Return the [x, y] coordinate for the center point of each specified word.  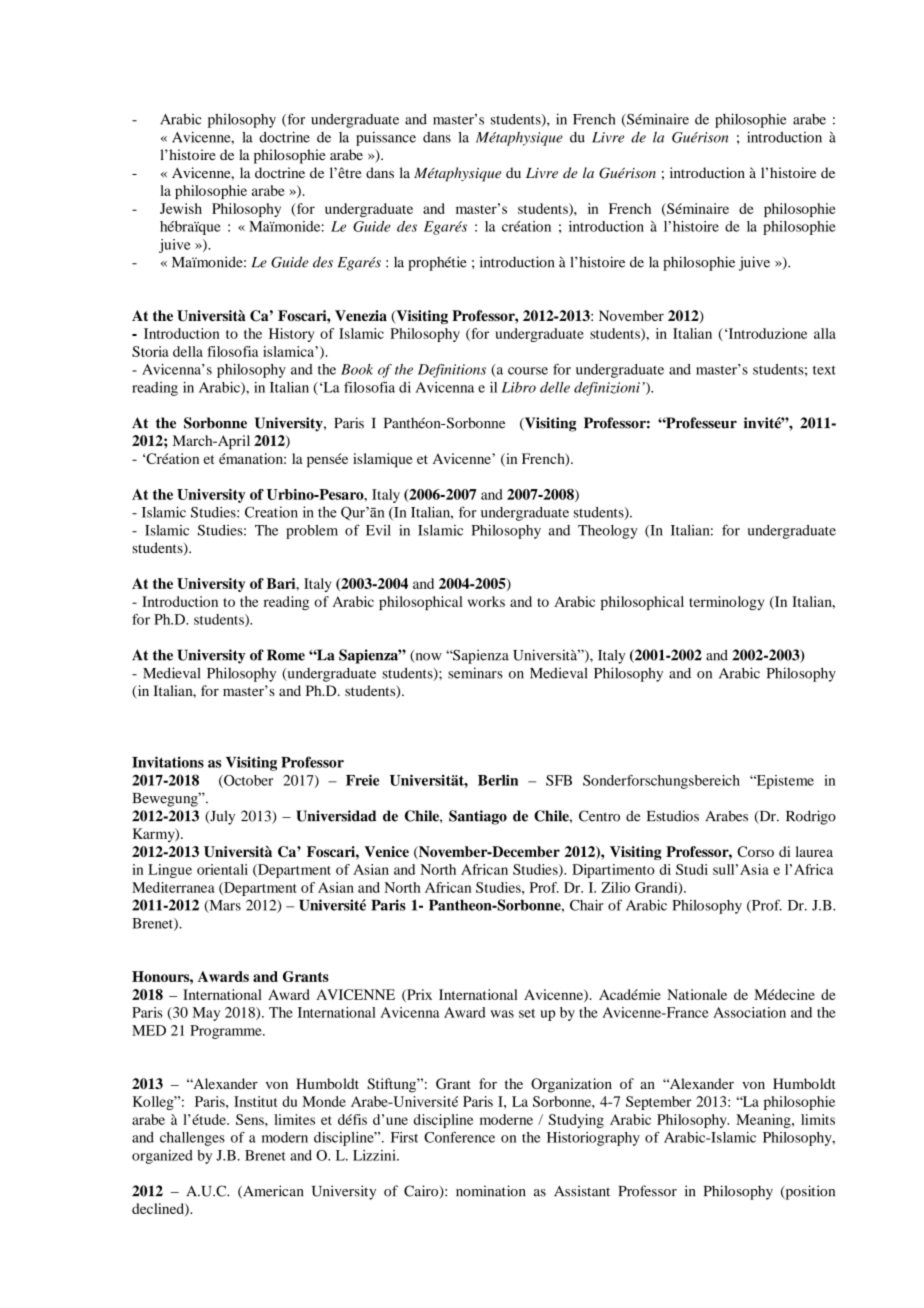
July [221, 817]
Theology [608, 532]
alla [825, 333]
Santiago [478, 817]
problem [312, 532]
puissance [386, 138]
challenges [192, 1139]
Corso [755, 851]
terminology [726, 603]
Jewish [181, 208]
